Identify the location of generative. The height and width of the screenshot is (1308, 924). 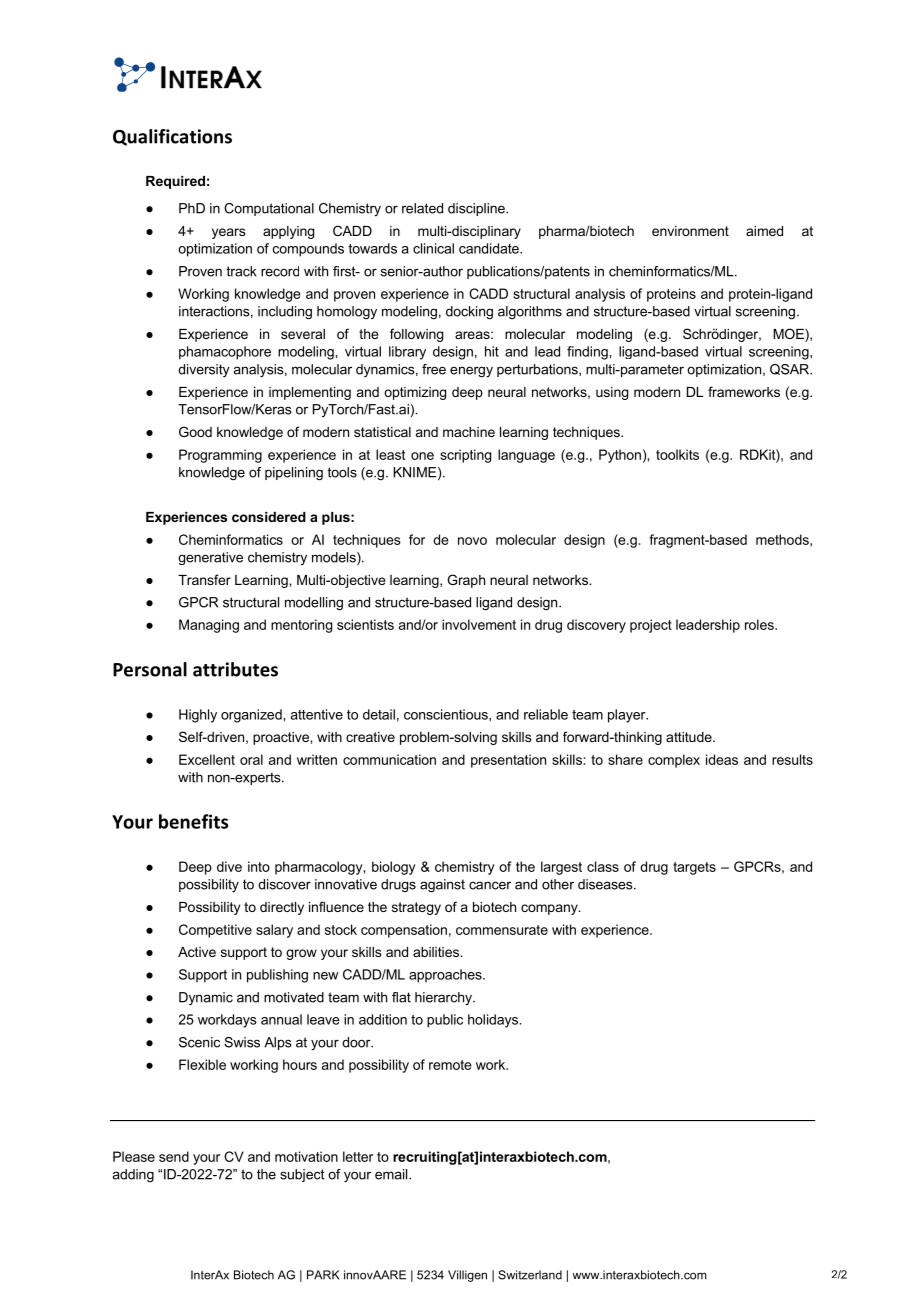
(210, 558).
